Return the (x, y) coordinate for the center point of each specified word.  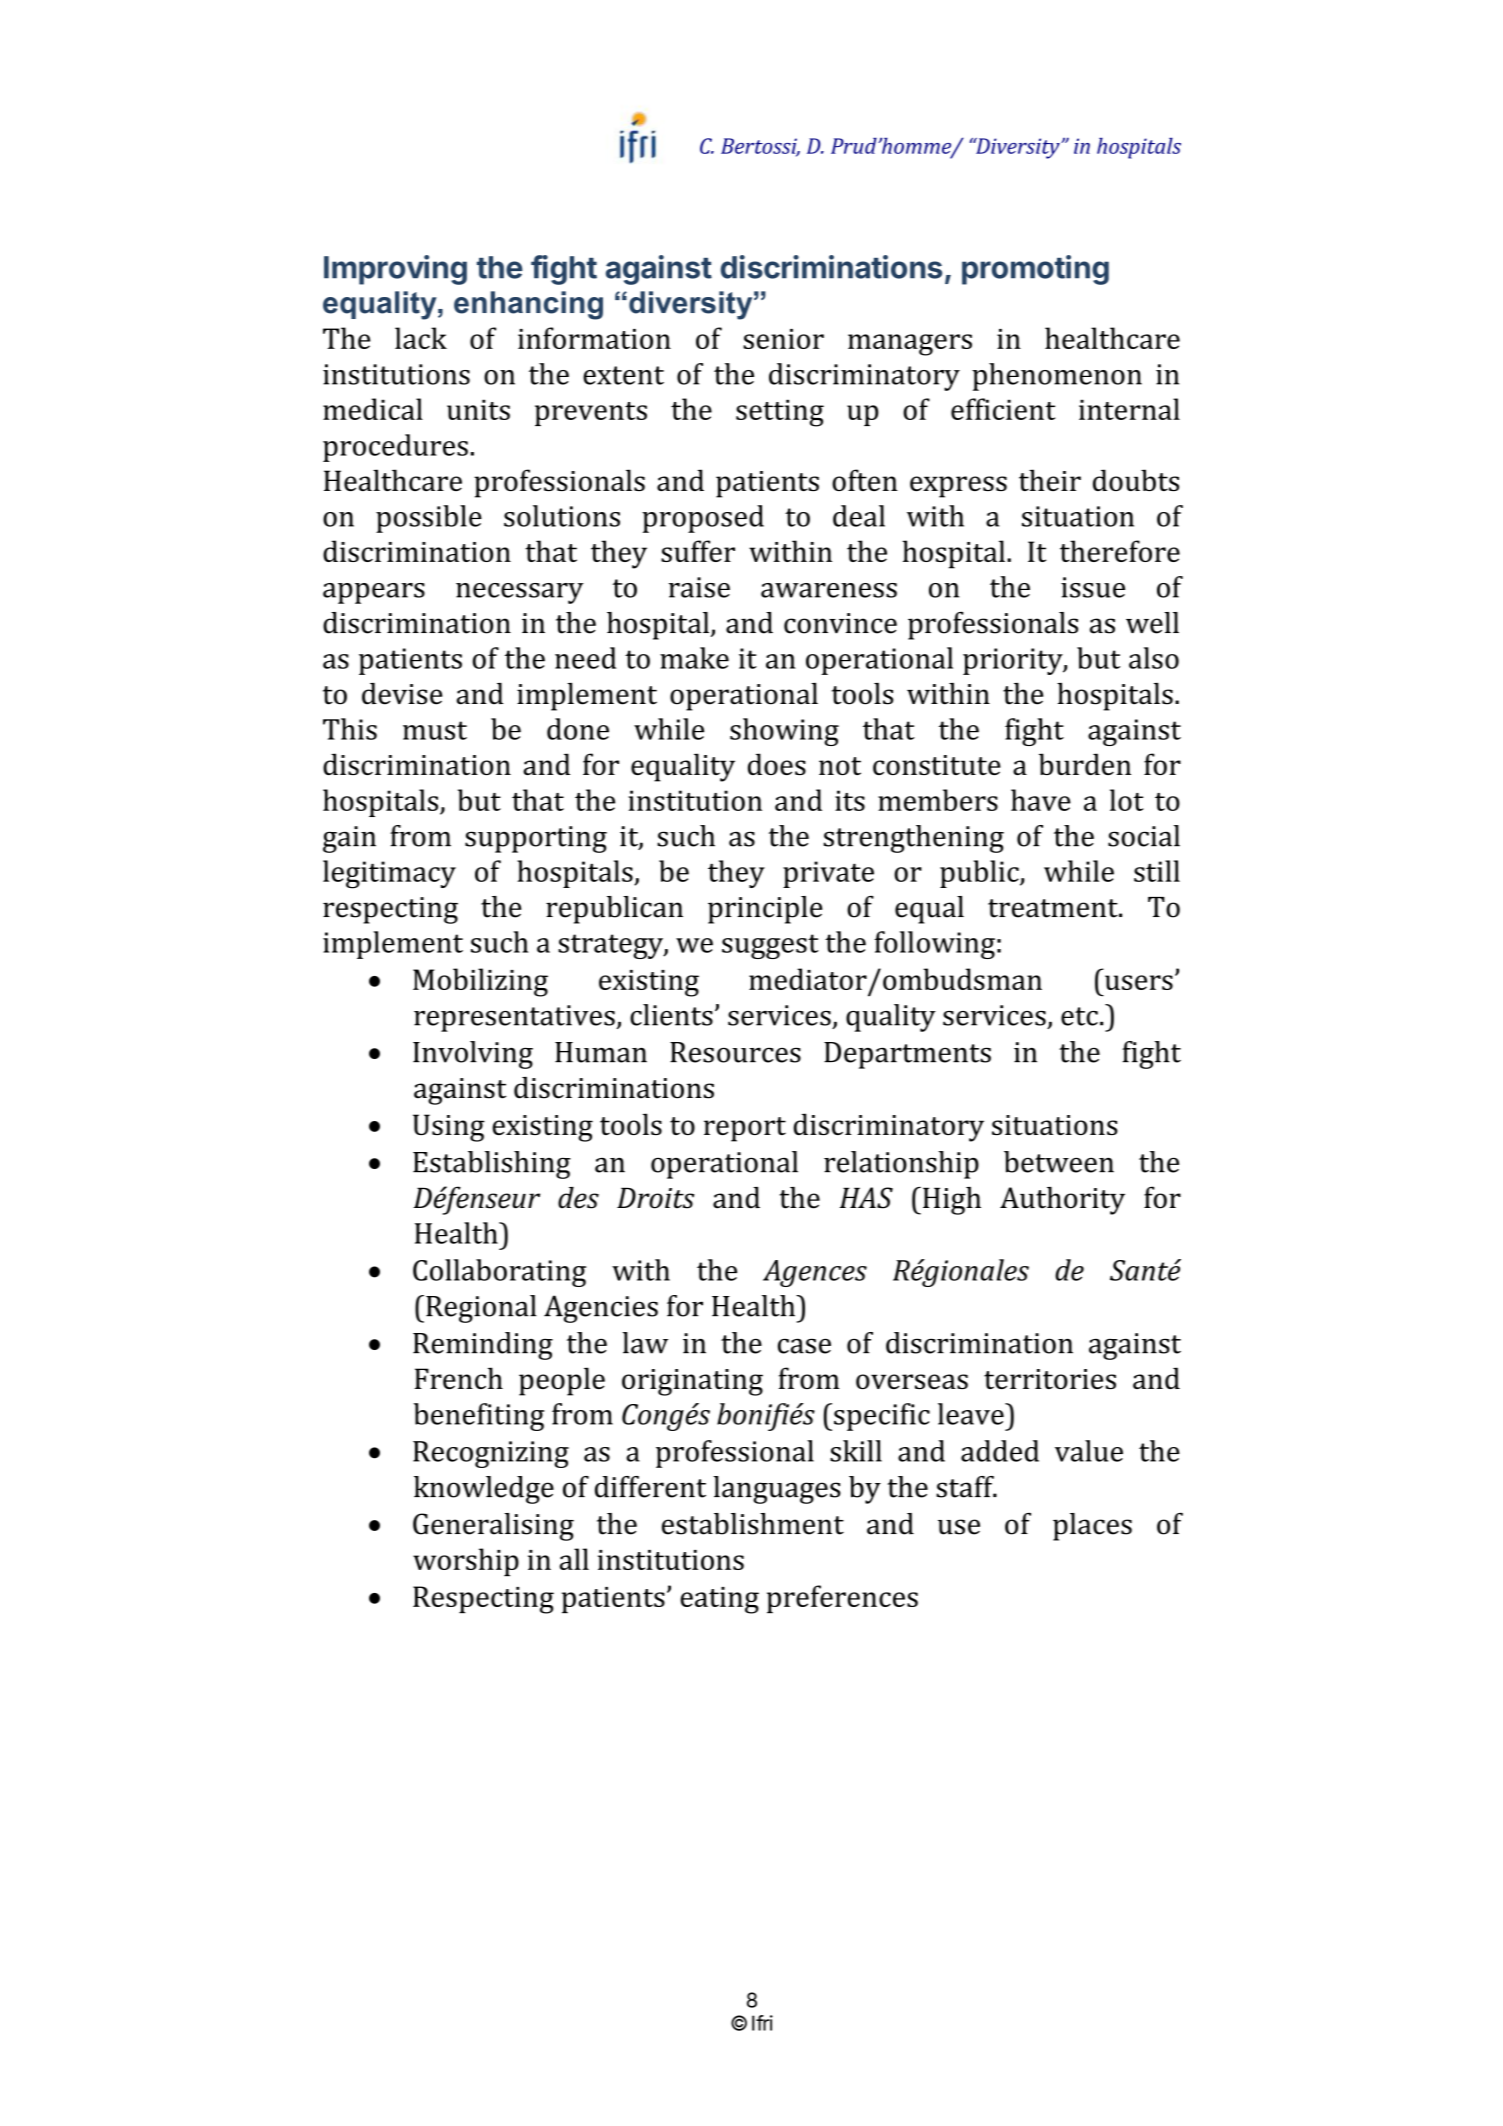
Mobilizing (480, 982)
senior (783, 339)
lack (421, 338)
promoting (1035, 270)
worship (466, 1562)
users (1139, 982)
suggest (770, 946)
